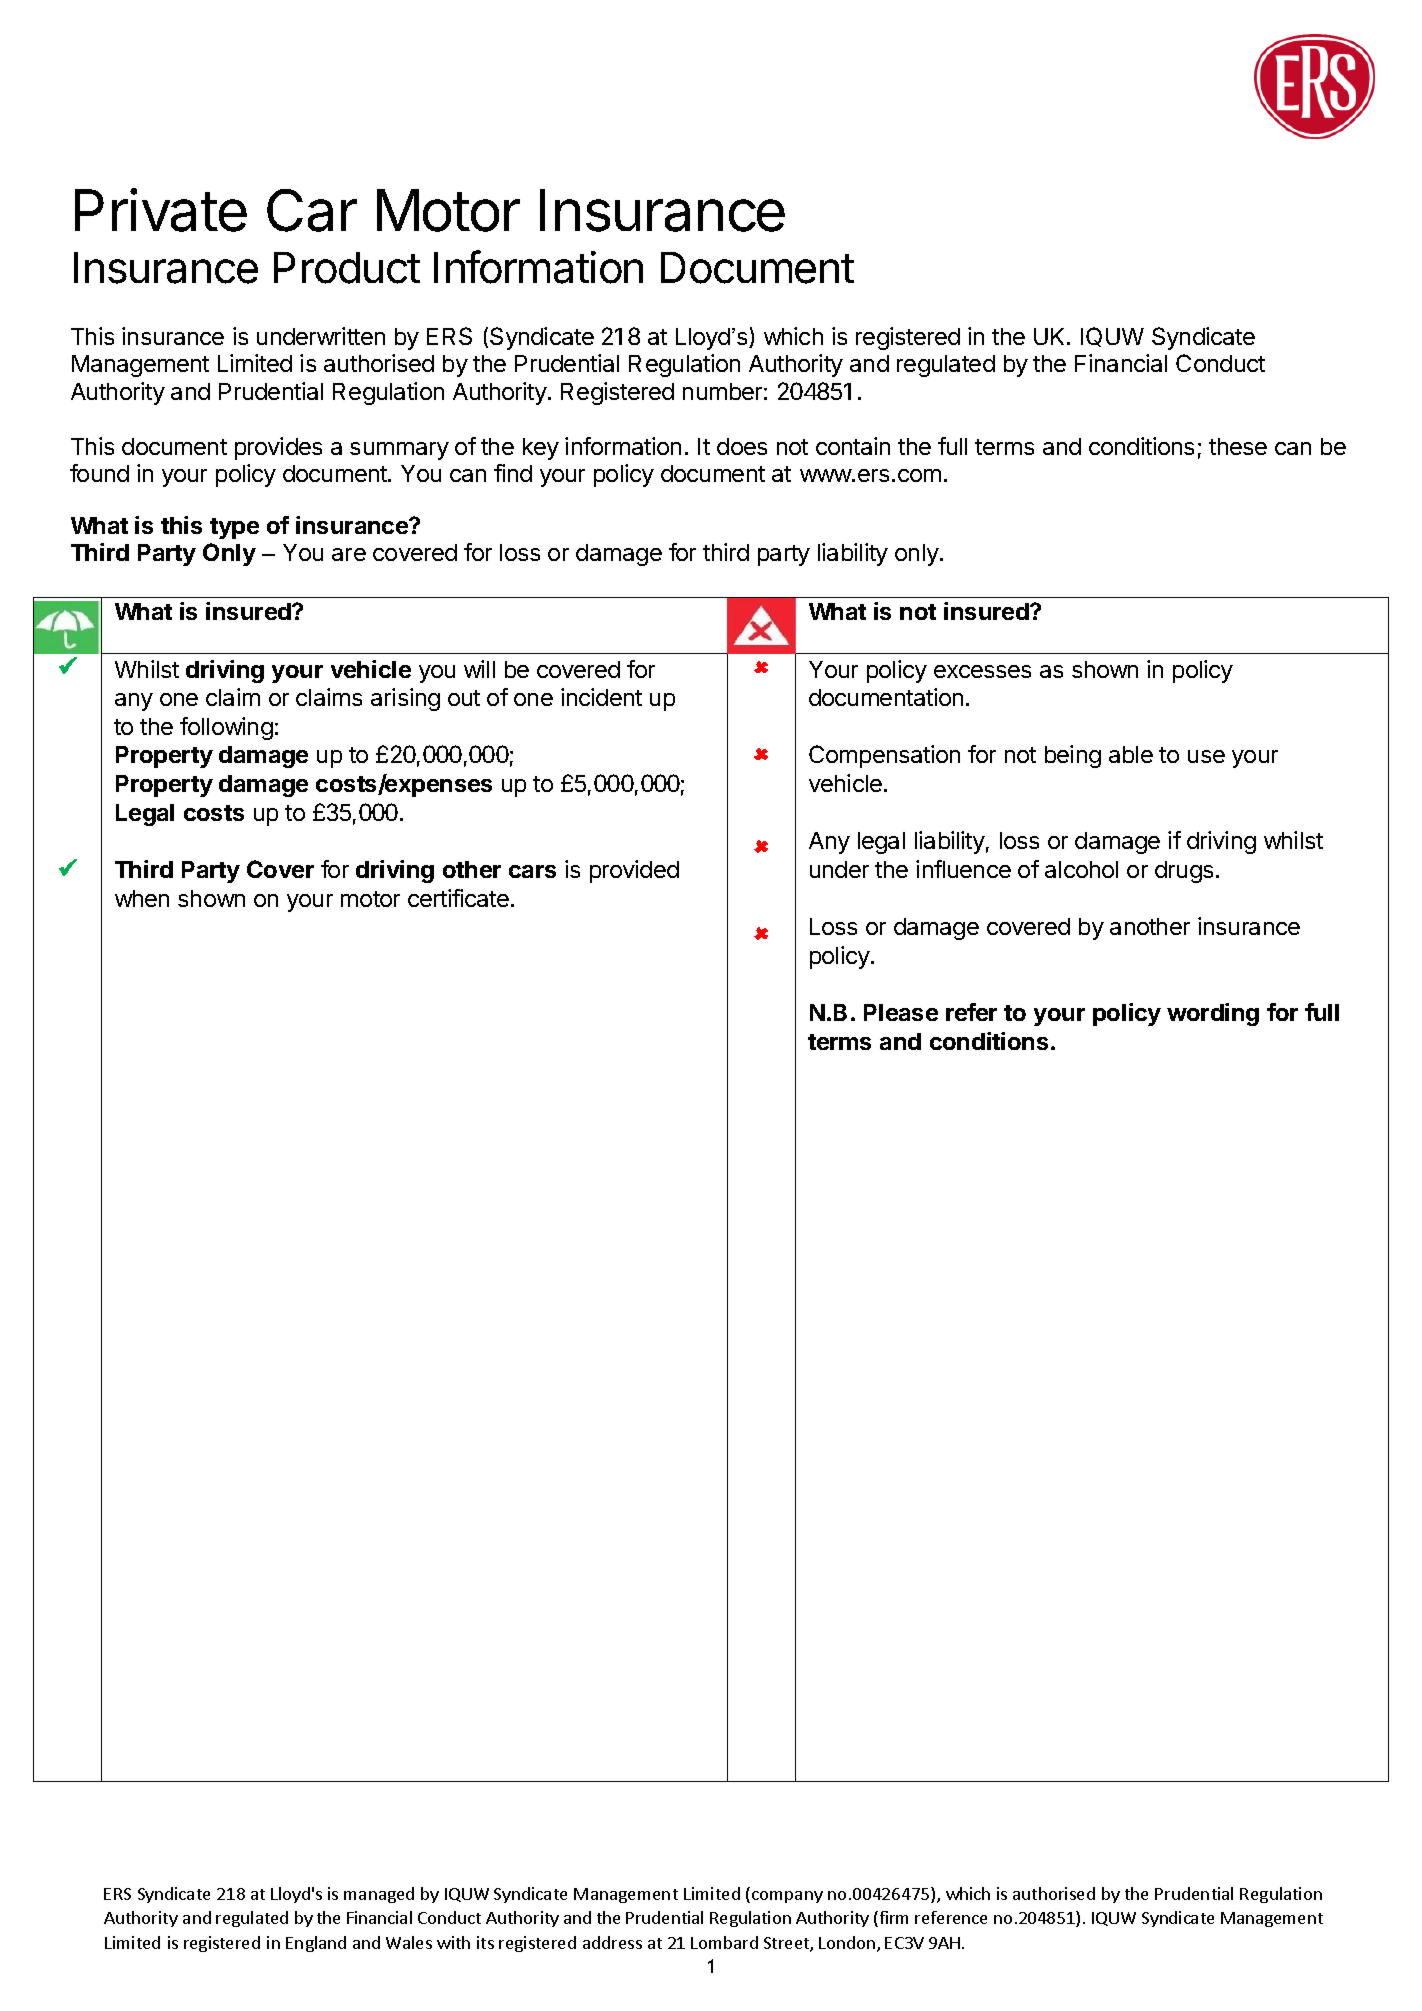 This screenshot has width=1422, height=2011. I want to click on wording, so click(1213, 1014).
